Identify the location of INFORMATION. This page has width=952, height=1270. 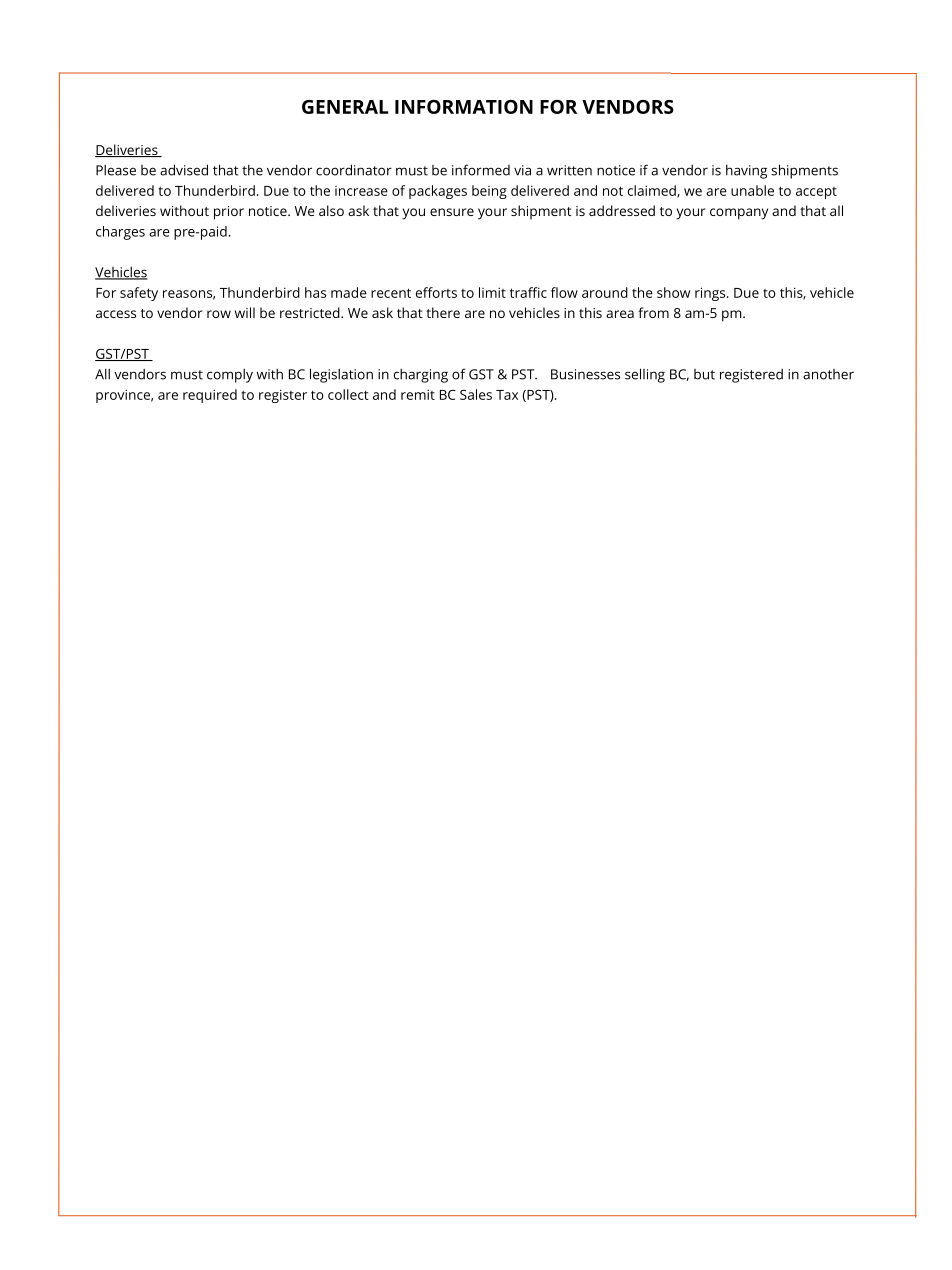
(464, 107).
